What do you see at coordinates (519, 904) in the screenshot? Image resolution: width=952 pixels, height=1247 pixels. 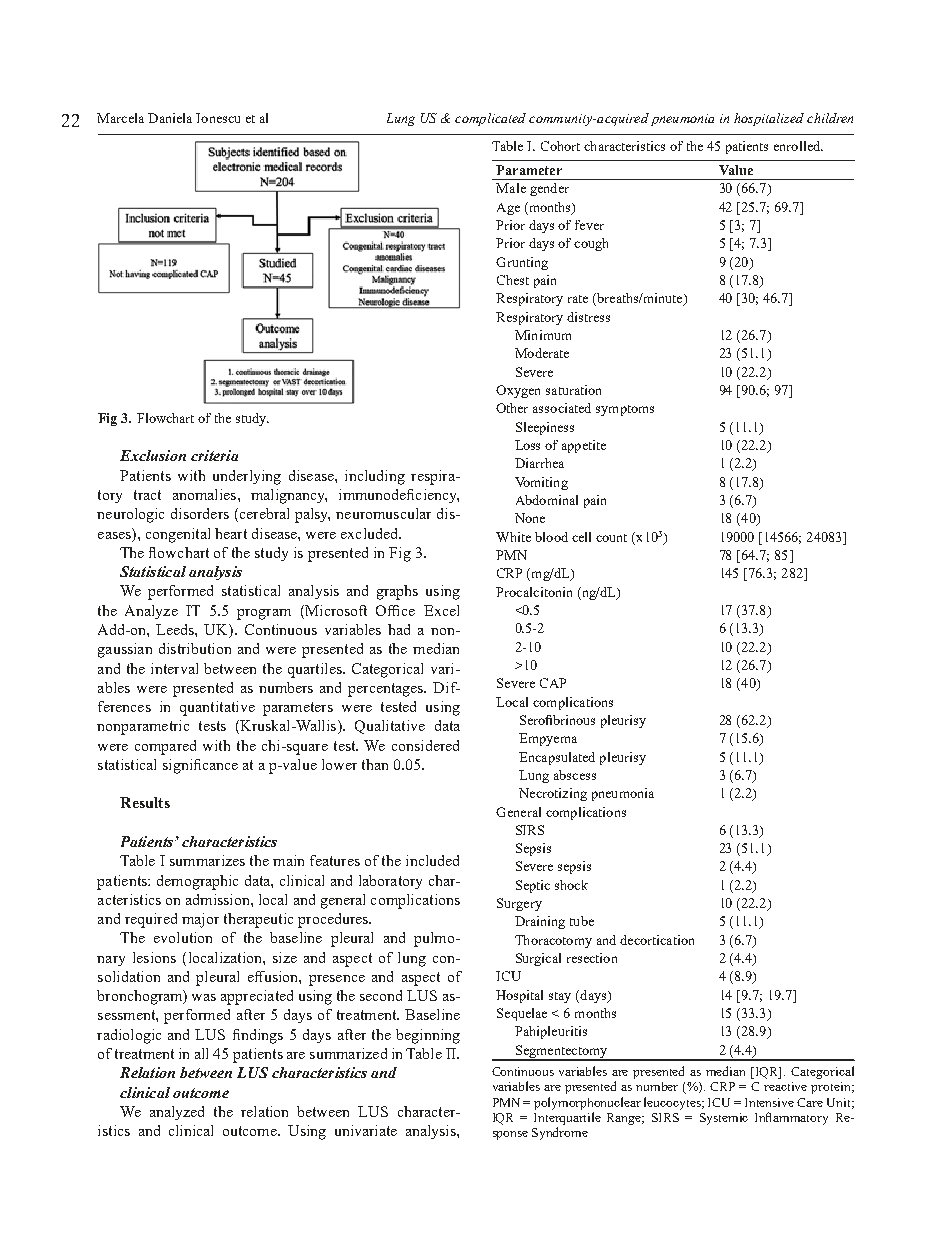 I see `Surgery` at bounding box center [519, 904].
